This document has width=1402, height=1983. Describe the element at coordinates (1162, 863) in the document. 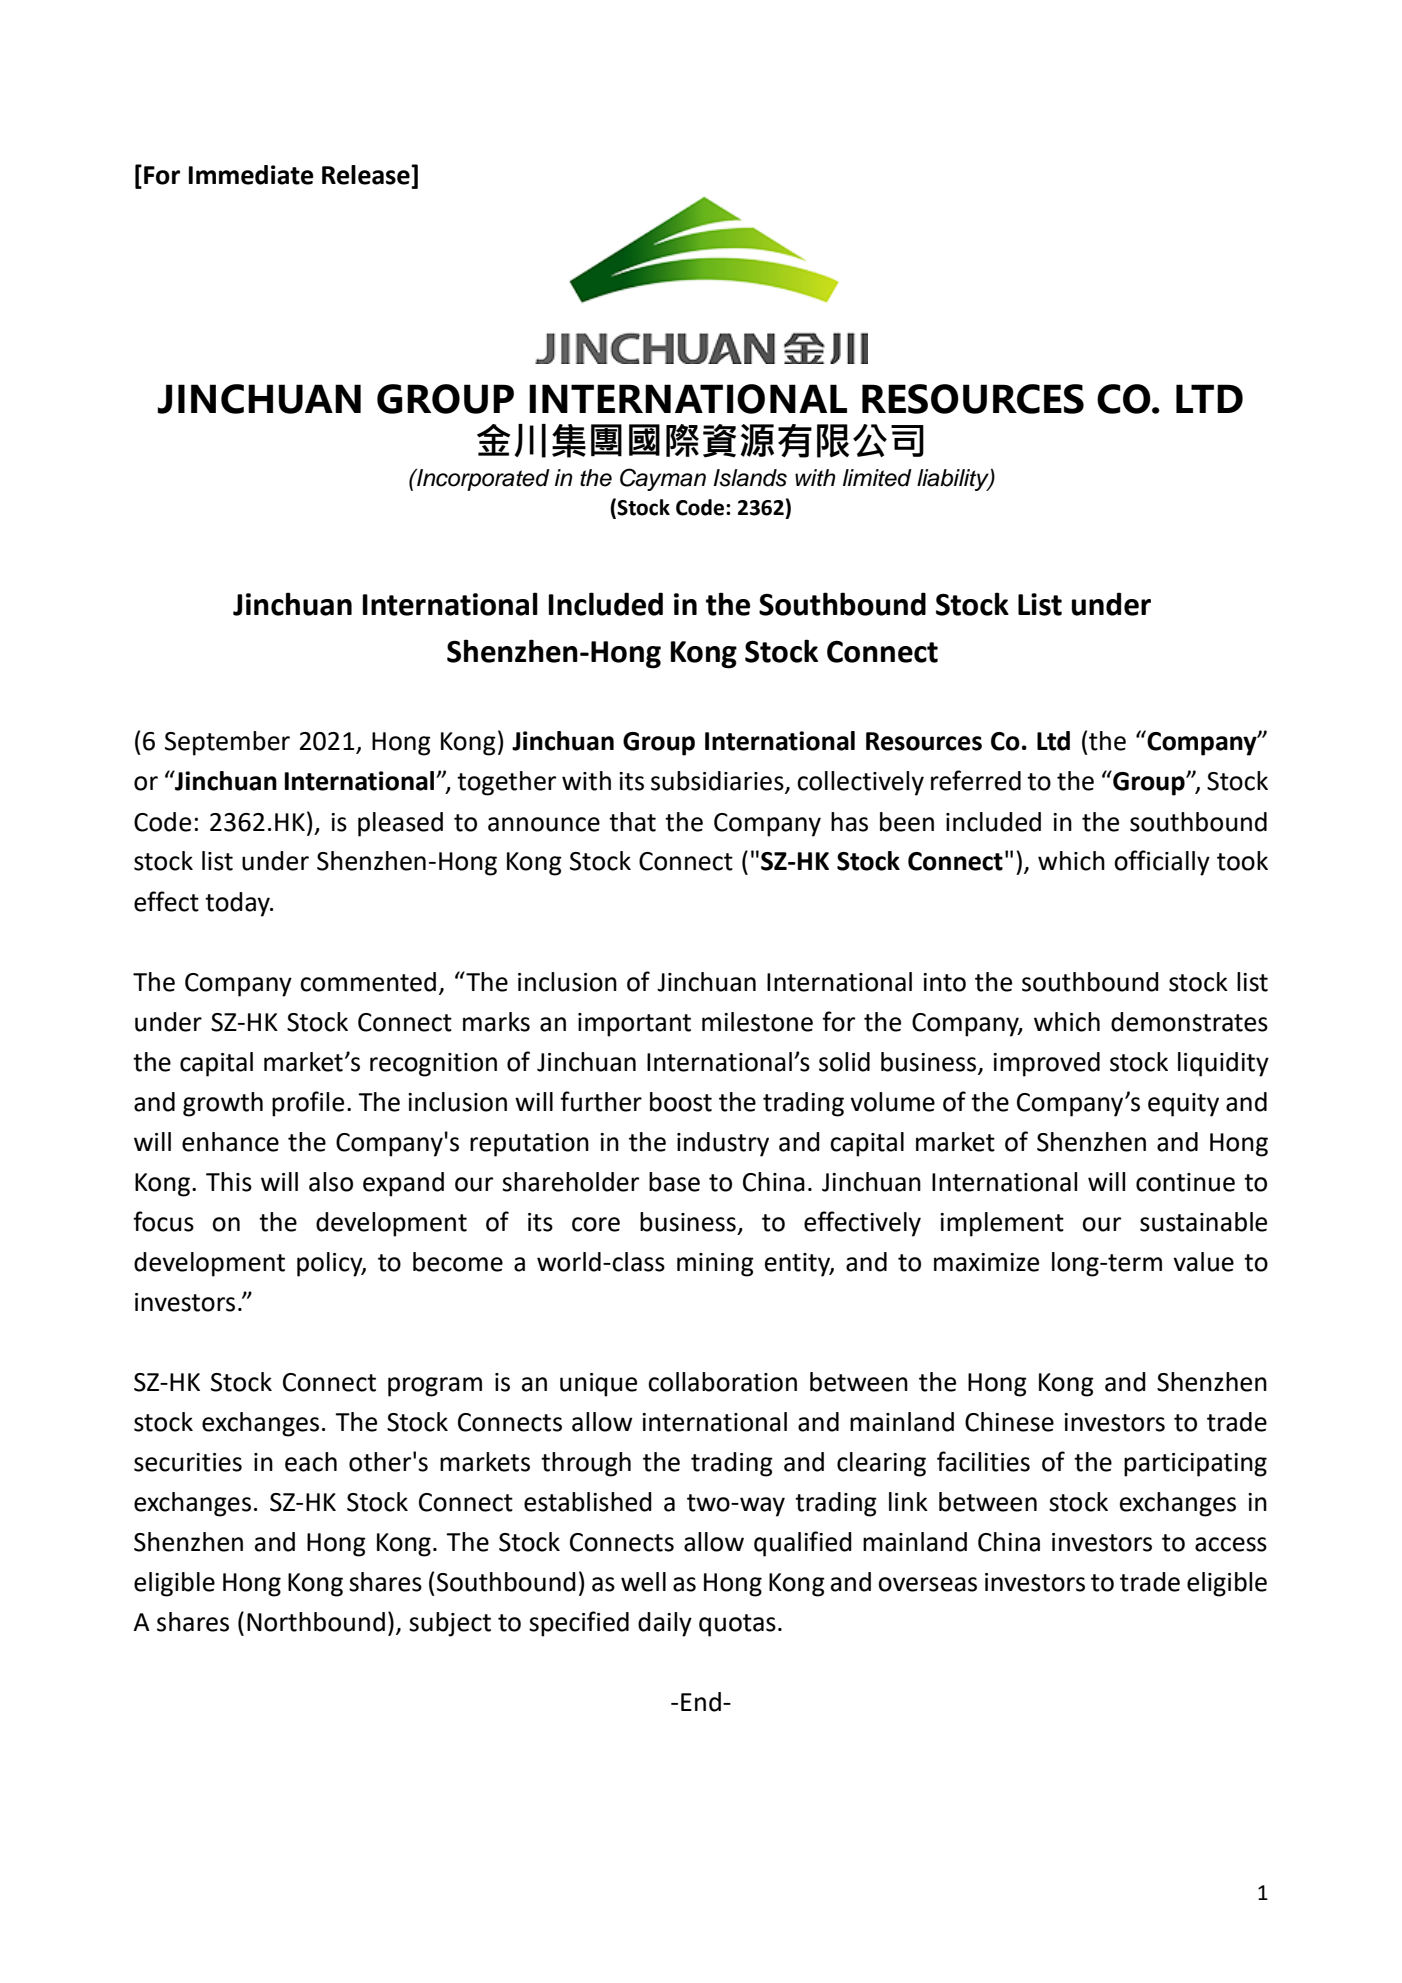

I see `officially` at that location.
